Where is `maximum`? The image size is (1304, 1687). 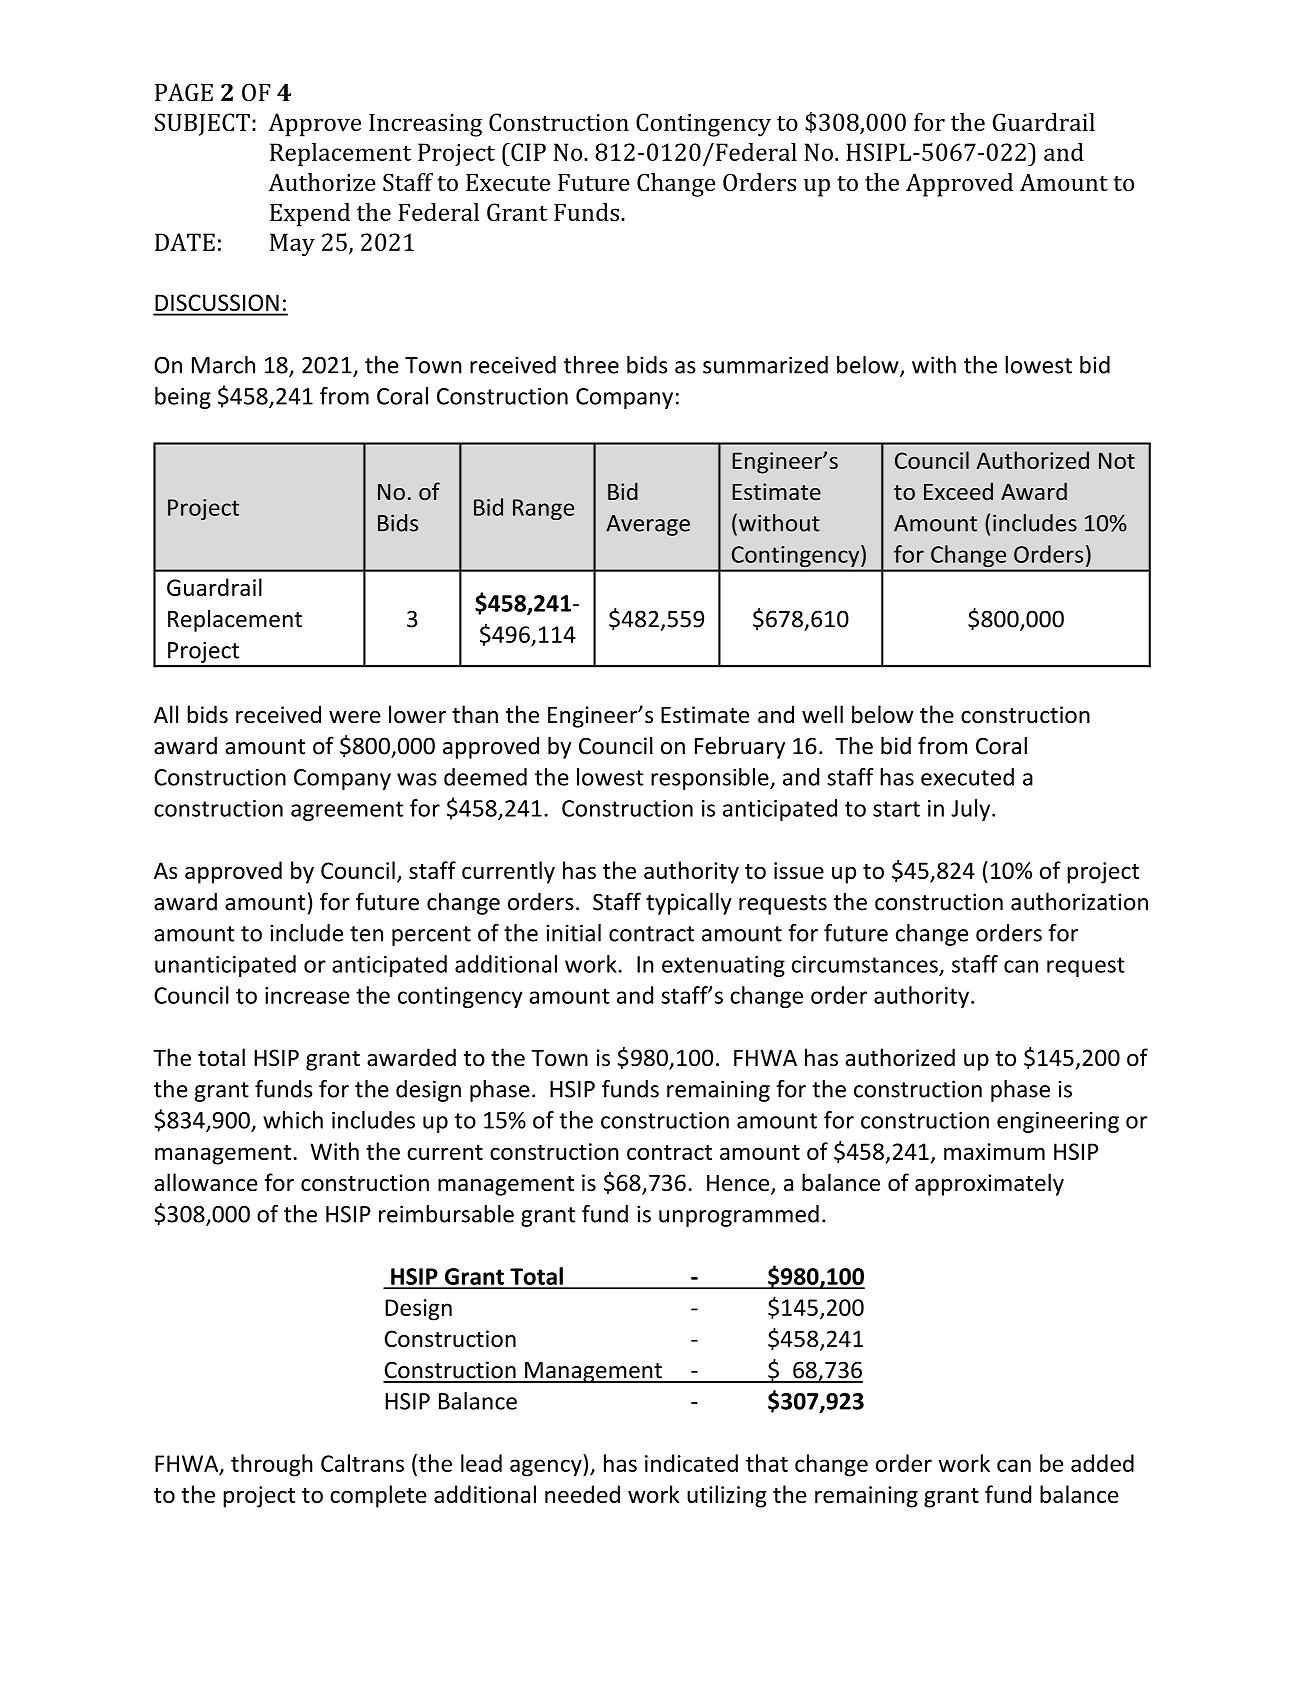
maximum is located at coordinates (994, 1151).
